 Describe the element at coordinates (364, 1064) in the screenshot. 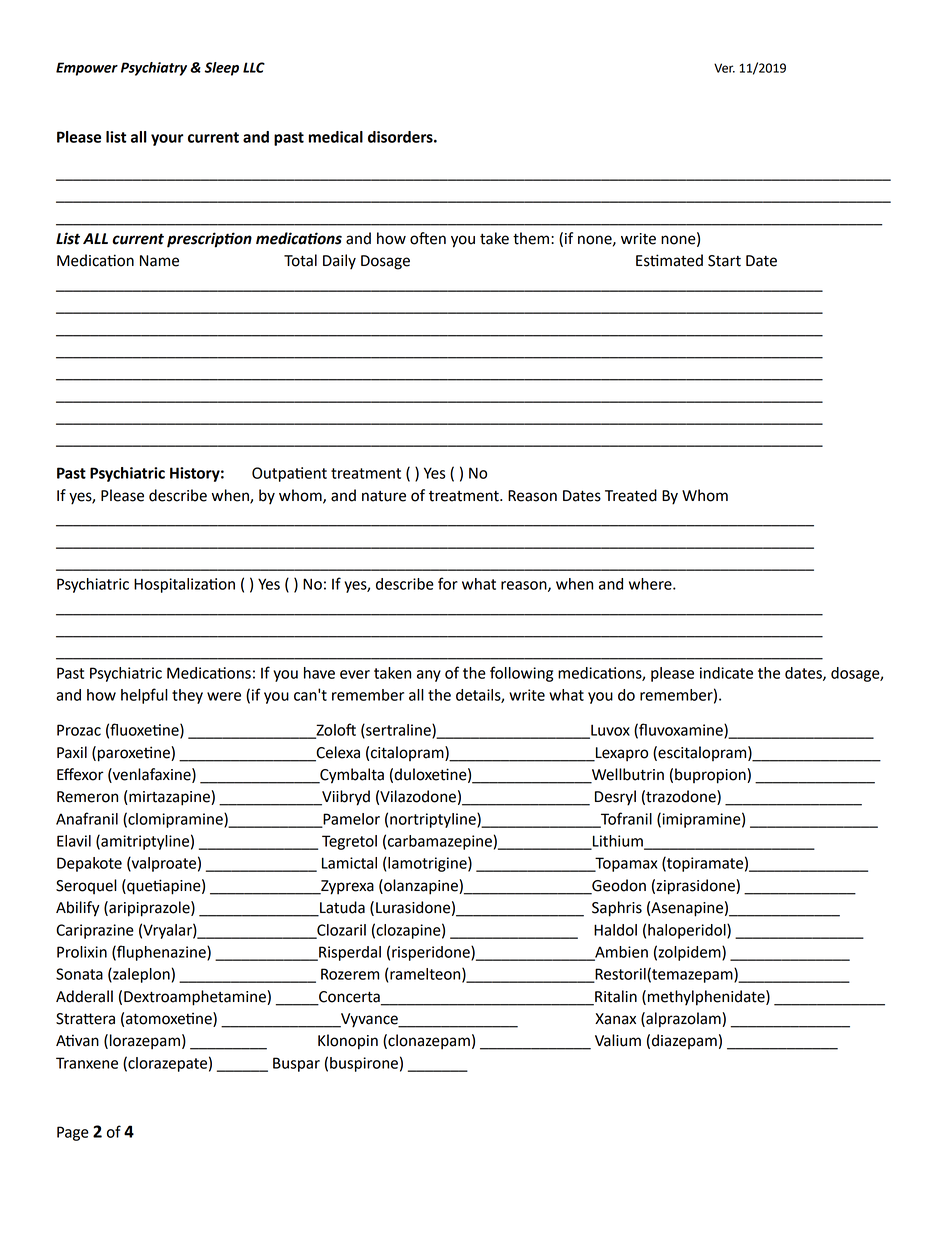

I see `buspirone` at that location.
